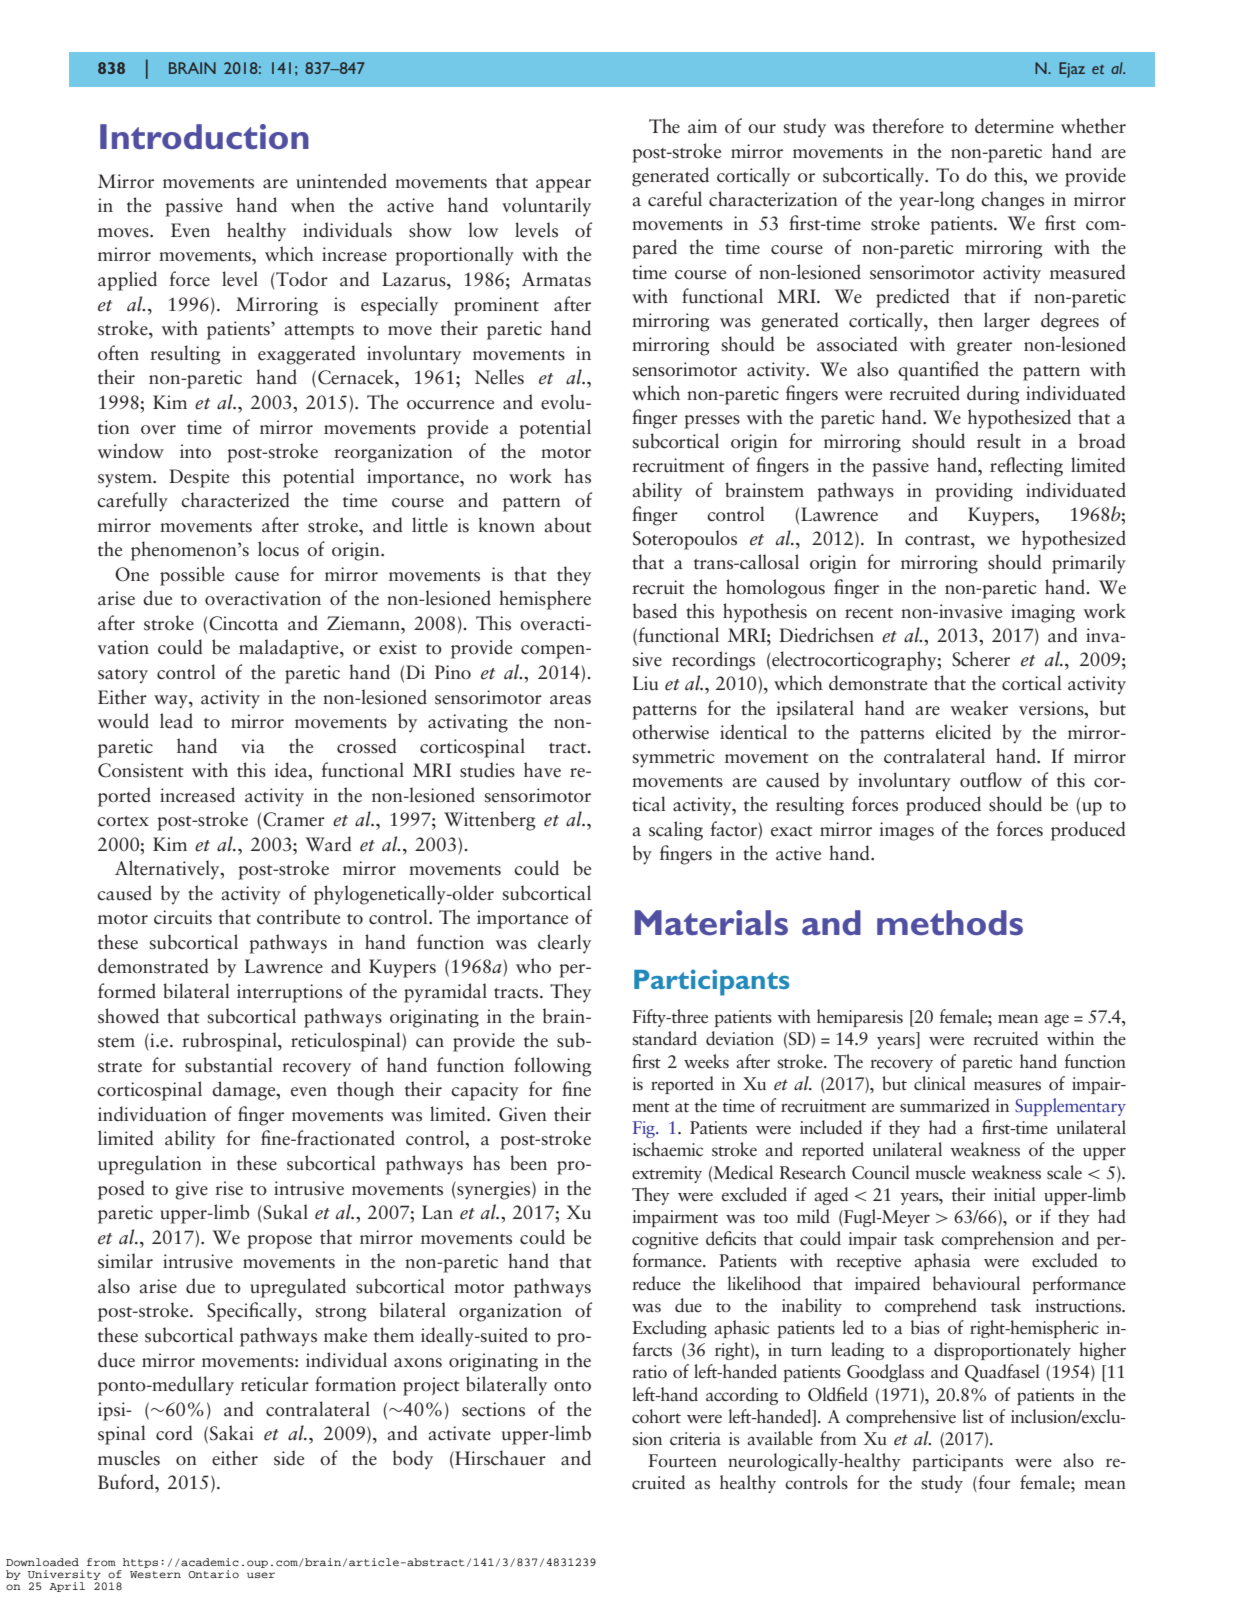  What do you see at coordinates (906, 831) in the screenshot?
I see `images` at bounding box center [906, 831].
